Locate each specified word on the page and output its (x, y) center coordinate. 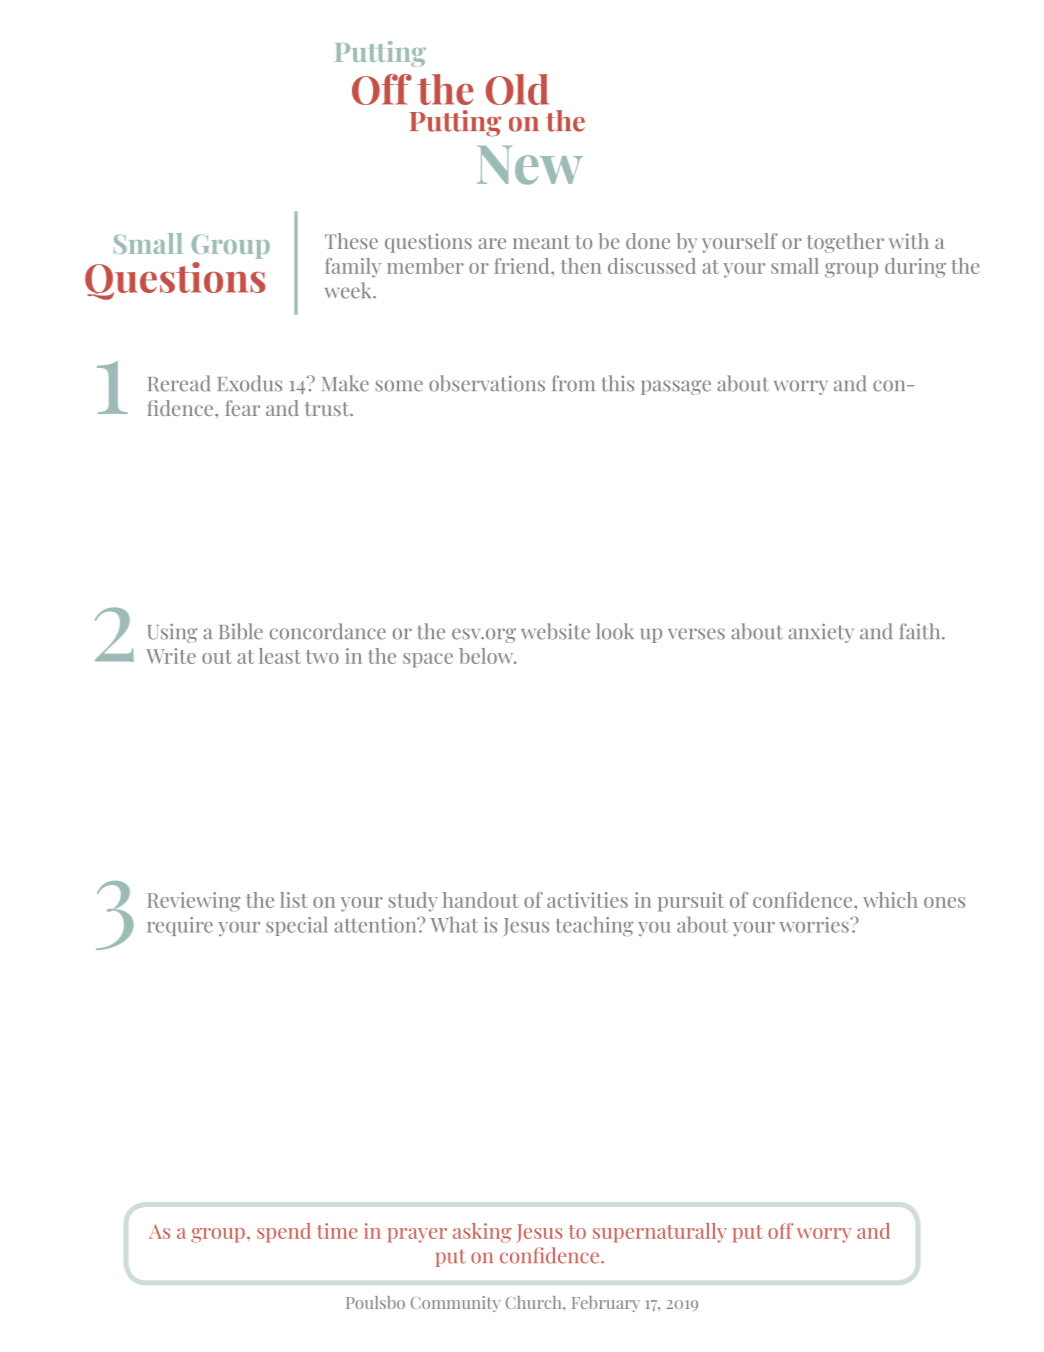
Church (535, 1302)
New (530, 165)
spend (284, 1233)
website (555, 631)
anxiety (821, 633)
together (845, 243)
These (351, 241)
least (280, 656)
